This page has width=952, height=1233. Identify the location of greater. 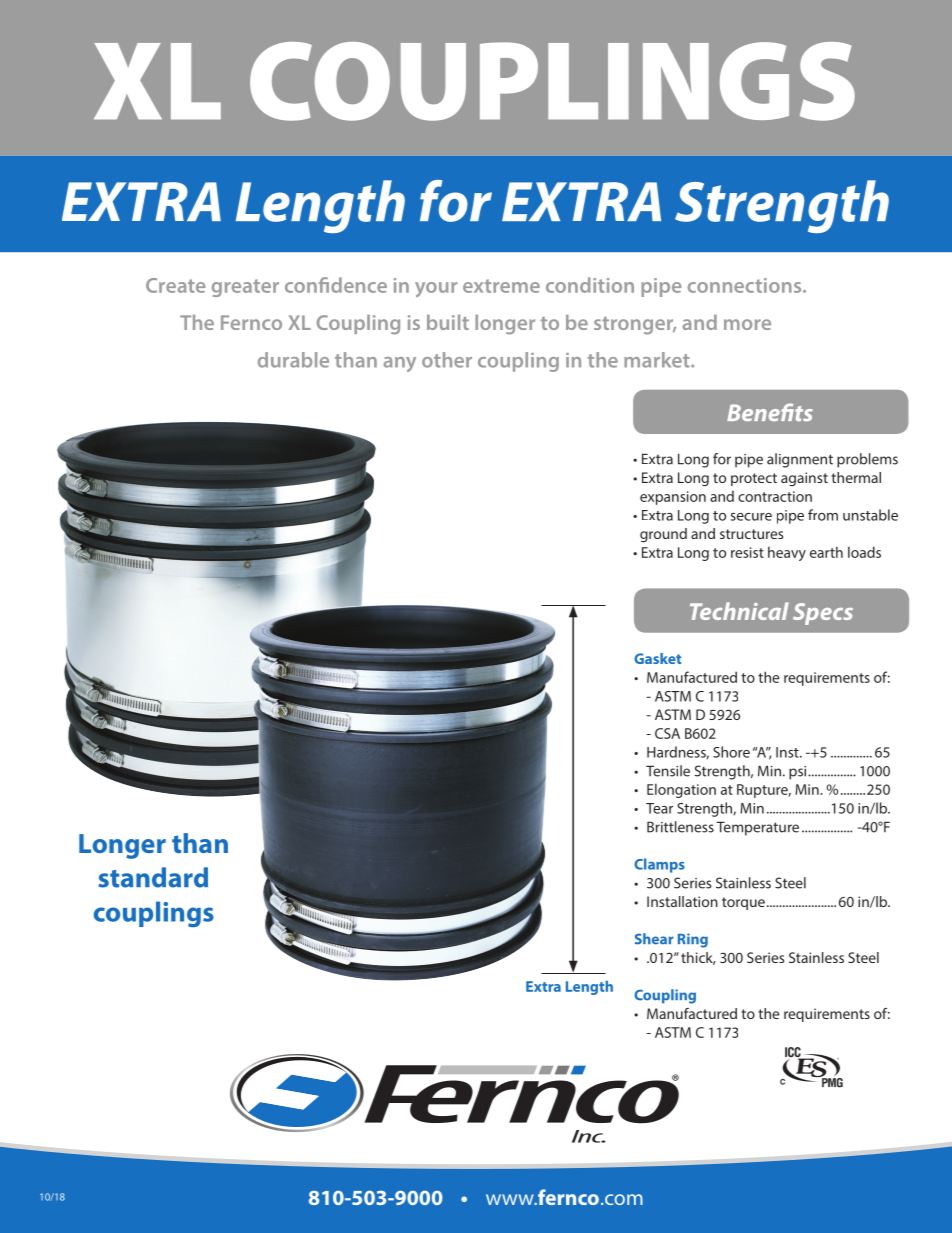
(245, 288).
